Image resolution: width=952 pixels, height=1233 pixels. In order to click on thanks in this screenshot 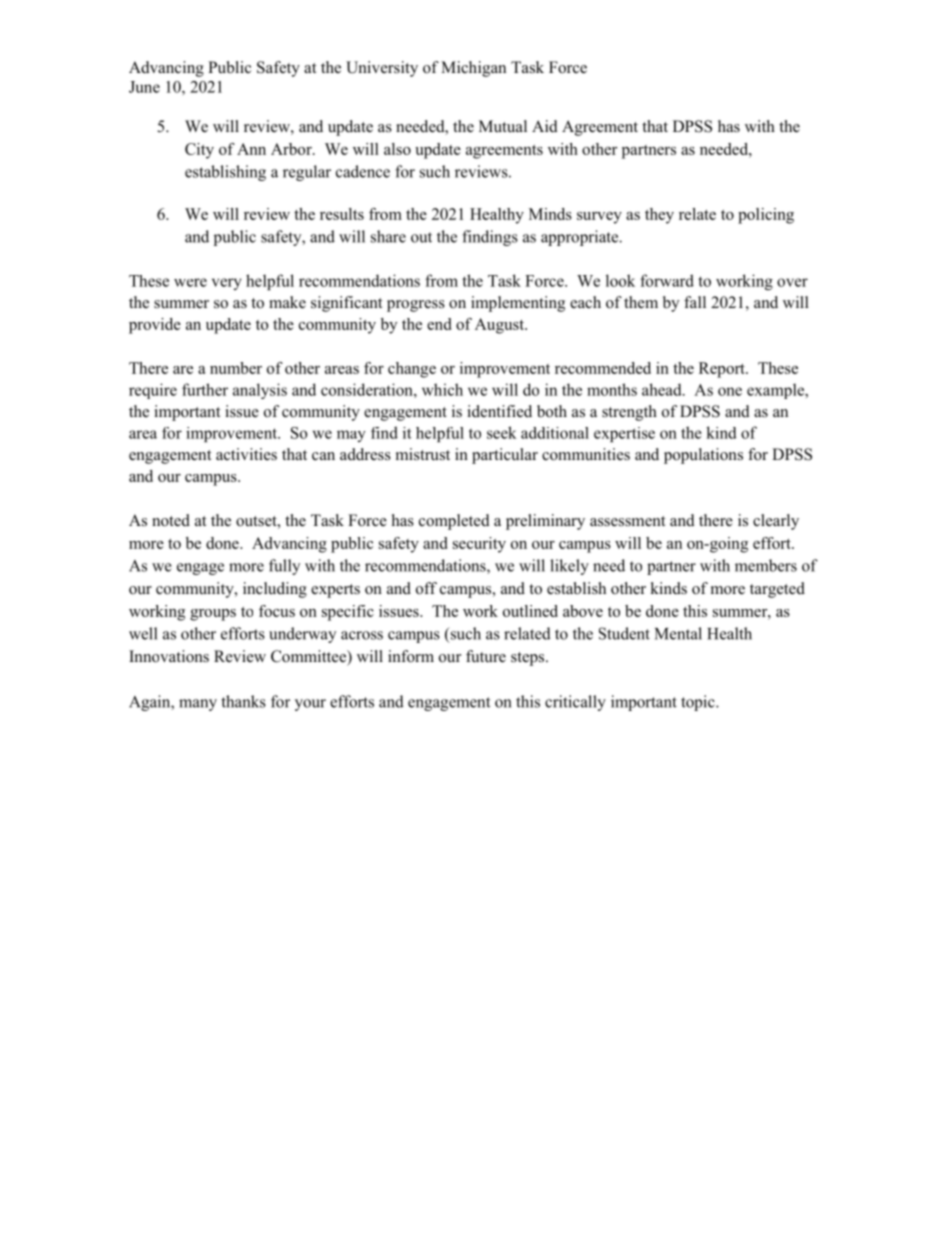, I will do `click(244, 701)`.
